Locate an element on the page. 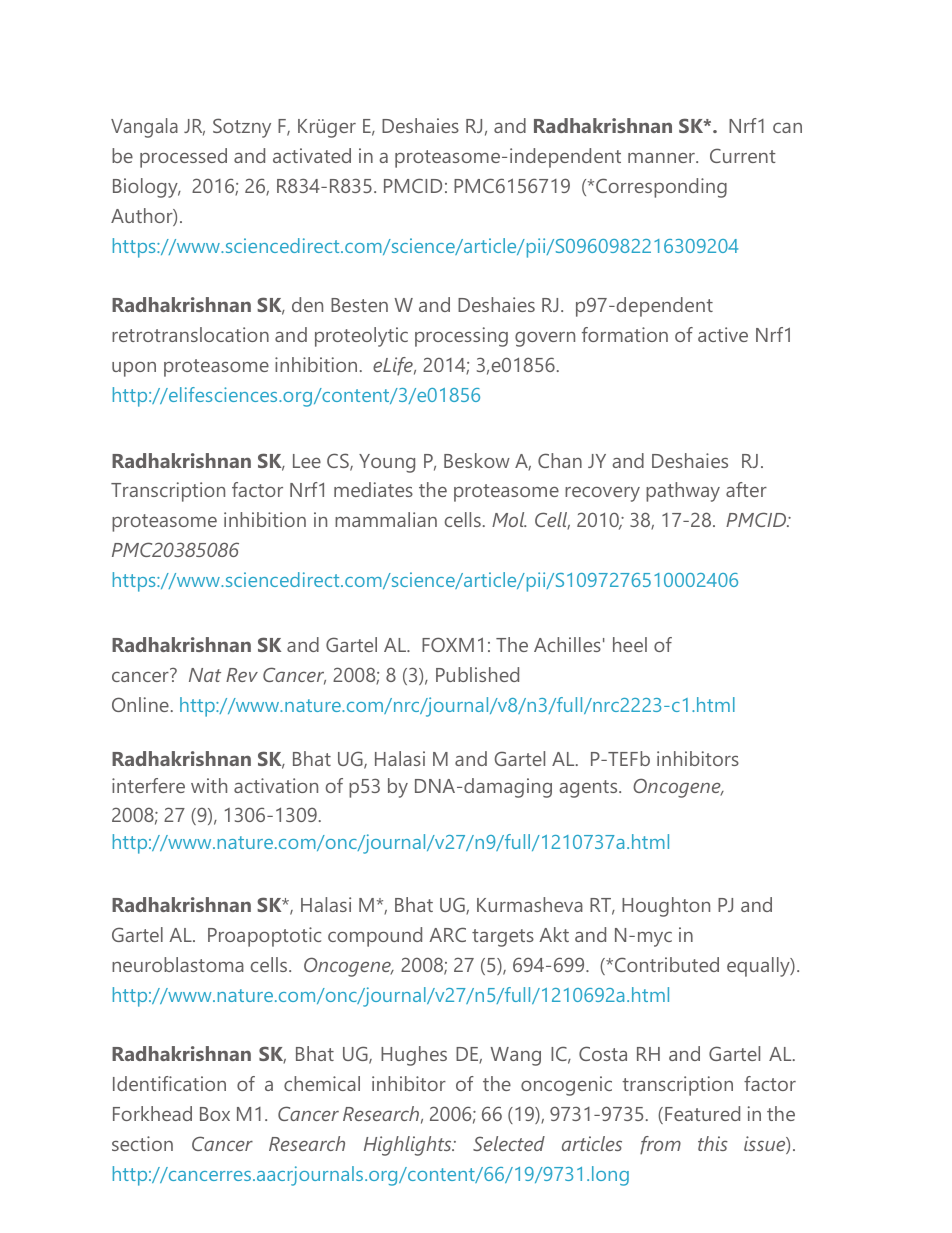 Image resolution: width=952 pixels, height=1233 pixels. agents is located at coordinates (589, 789).
